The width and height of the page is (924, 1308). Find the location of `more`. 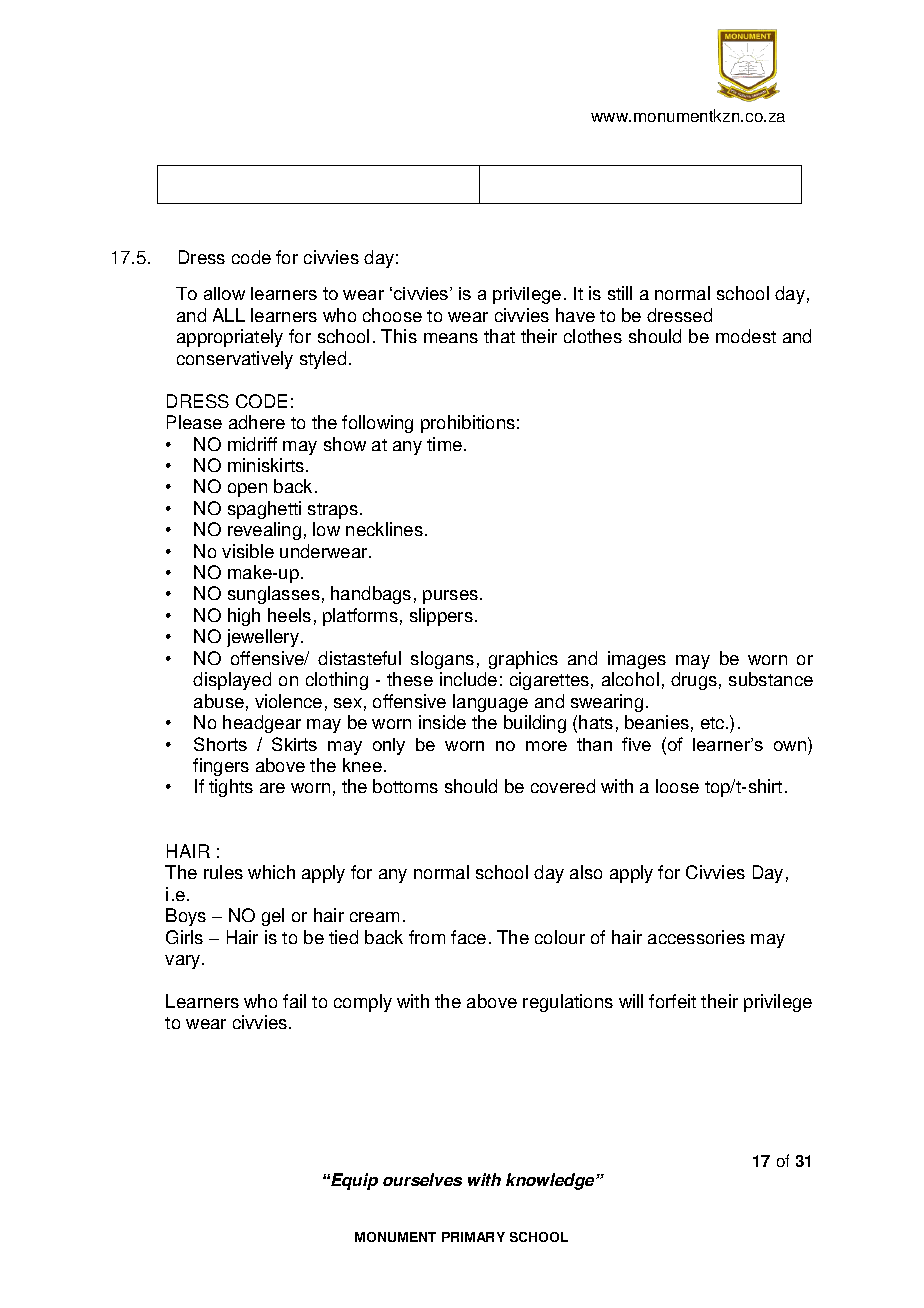

more is located at coordinates (546, 746).
